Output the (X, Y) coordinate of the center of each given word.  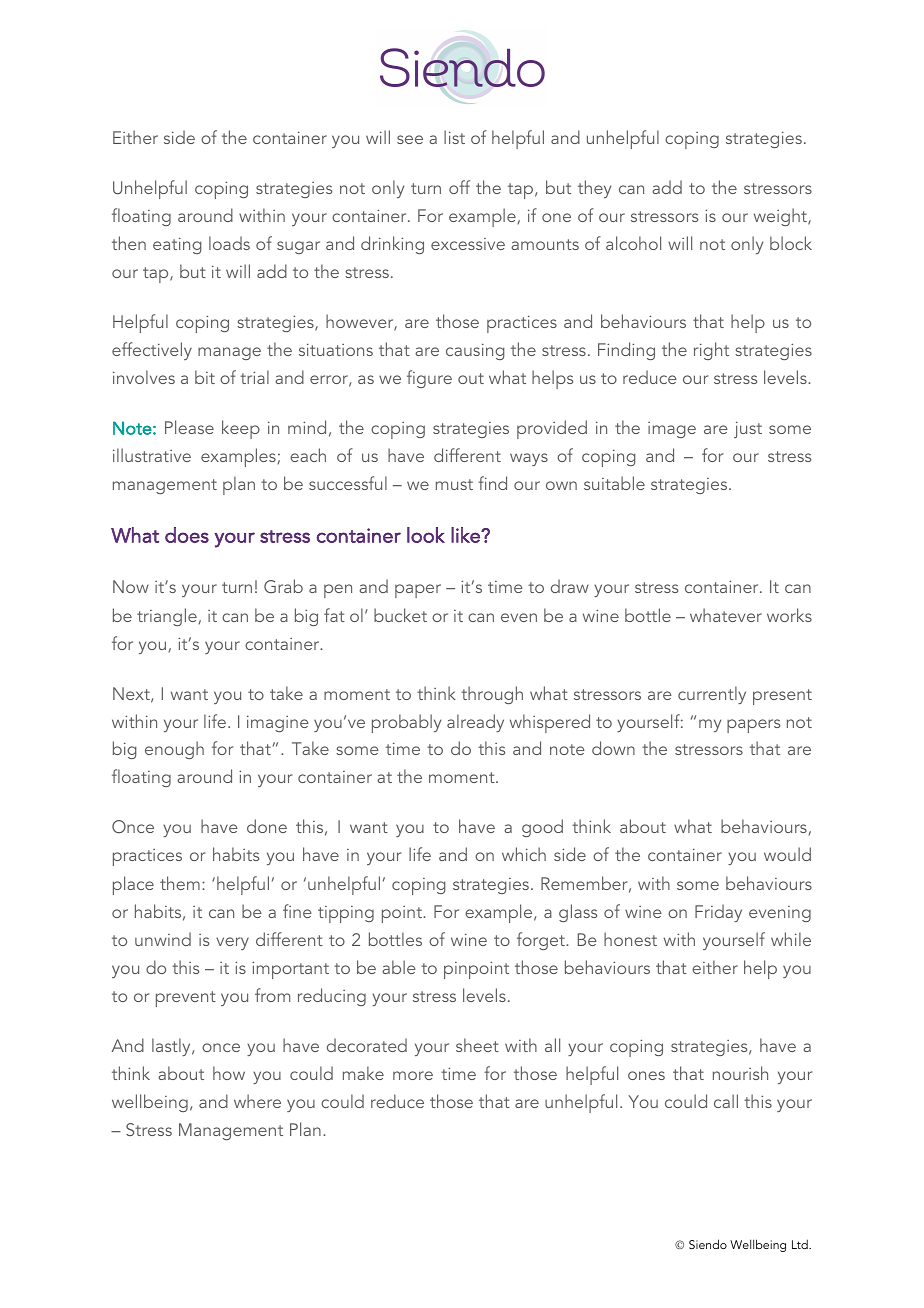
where (257, 1101)
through (492, 695)
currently (712, 695)
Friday (718, 913)
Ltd (801, 1244)
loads (229, 243)
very (232, 943)
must (454, 484)
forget (542, 941)
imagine (278, 723)
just (748, 429)
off (459, 187)
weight (781, 217)
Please (189, 427)
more (413, 1075)
